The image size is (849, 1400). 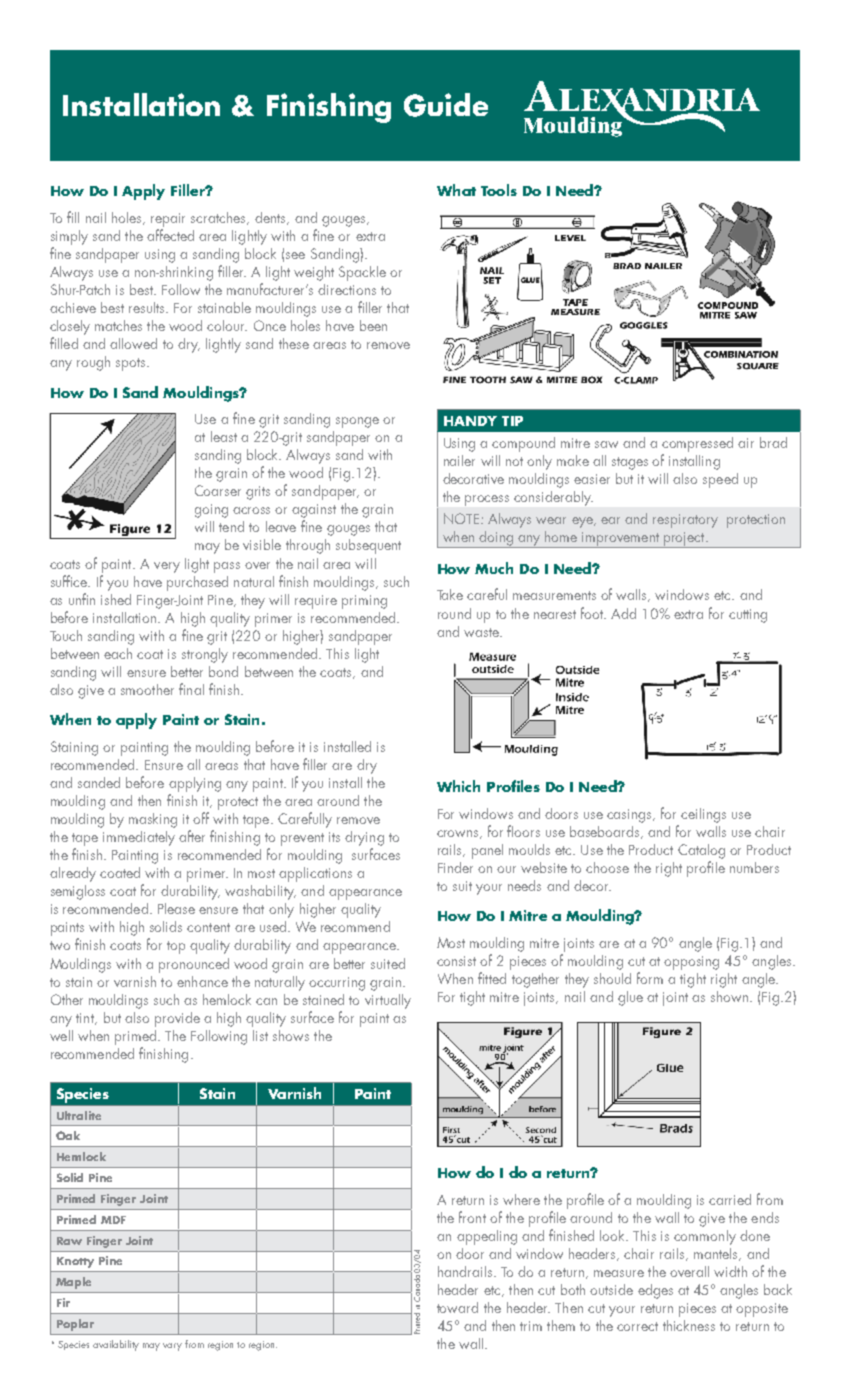 What do you see at coordinates (470, 421) in the screenshot?
I see `HANDY` at bounding box center [470, 421].
